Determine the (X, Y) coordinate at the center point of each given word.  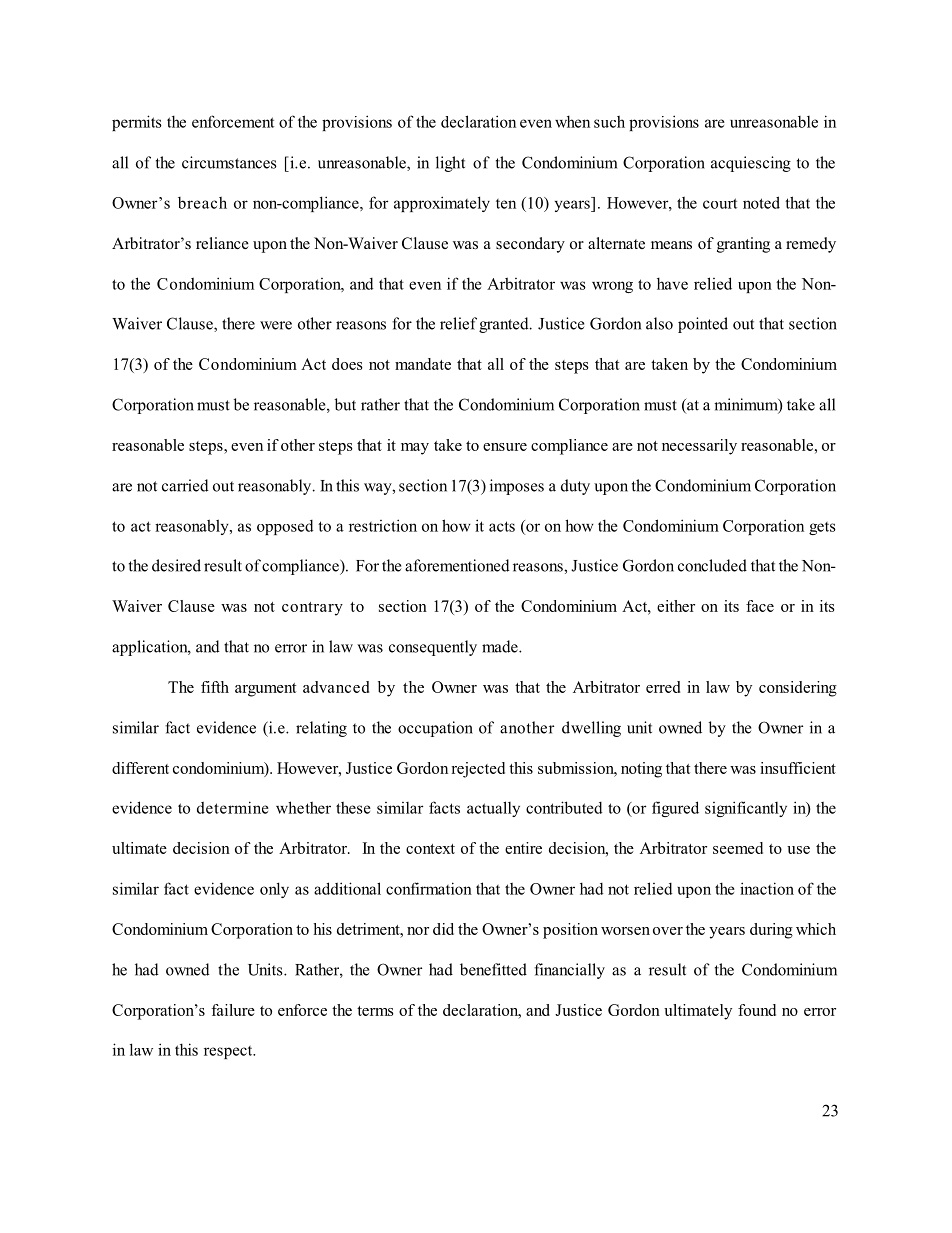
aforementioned (457, 565)
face (760, 606)
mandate (423, 364)
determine (233, 807)
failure (233, 1010)
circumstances (229, 162)
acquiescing (751, 164)
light (450, 164)
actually (493, 809)
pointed (703, 325)
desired (176, 565)
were (276, 325)
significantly (746, 809)
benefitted (493, 969)
